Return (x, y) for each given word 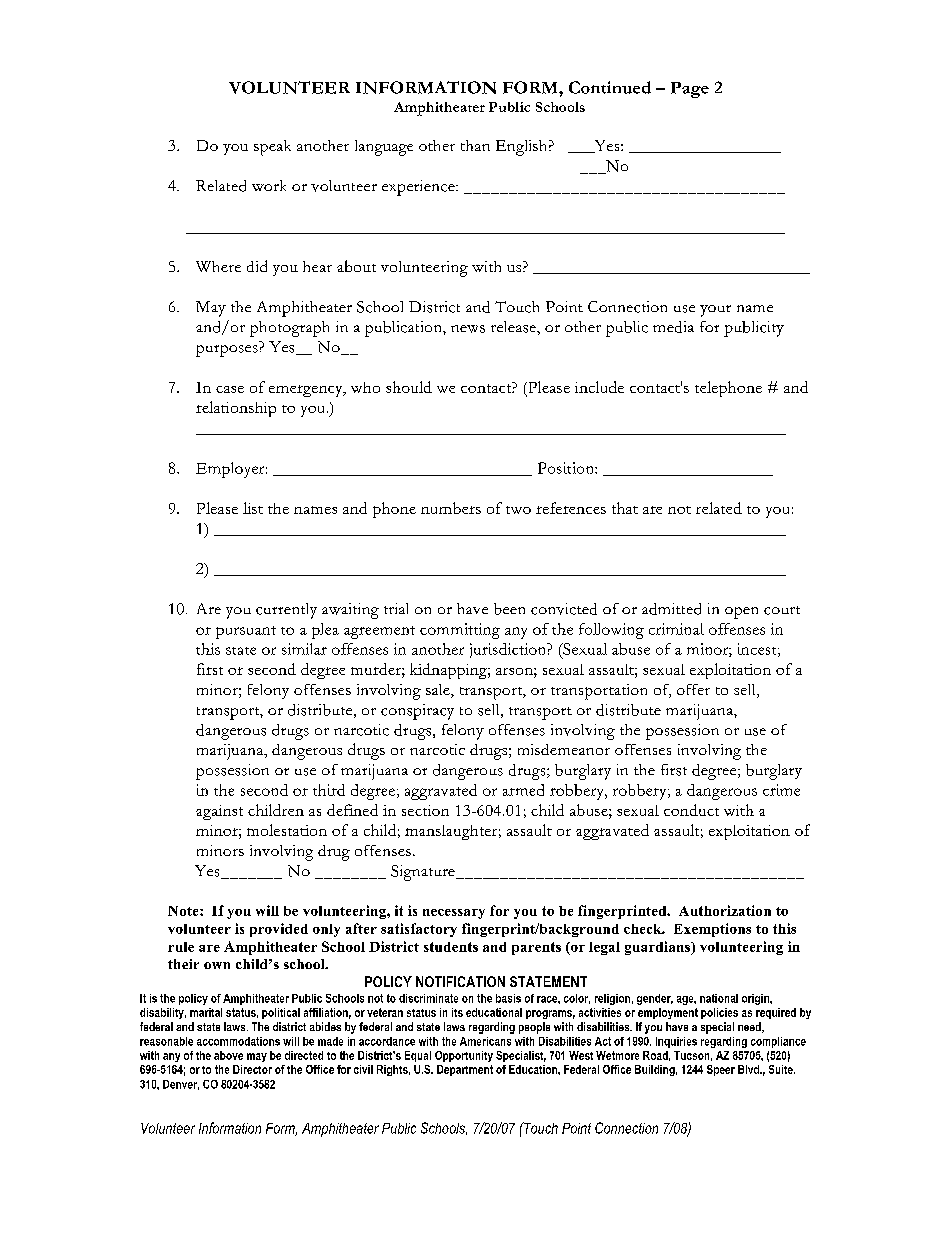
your (715, 311)
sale (439, 691)
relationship (236, 409)
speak (272, 148)
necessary (454, 914)
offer (693, 689)
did (257, 266)
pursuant (246, 632)
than (475, 145)
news (468, 329)
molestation (287, 830)
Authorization (725, 910)
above (228, 1055)
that (625, 508)
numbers (451, 508)
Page (690, 90)
